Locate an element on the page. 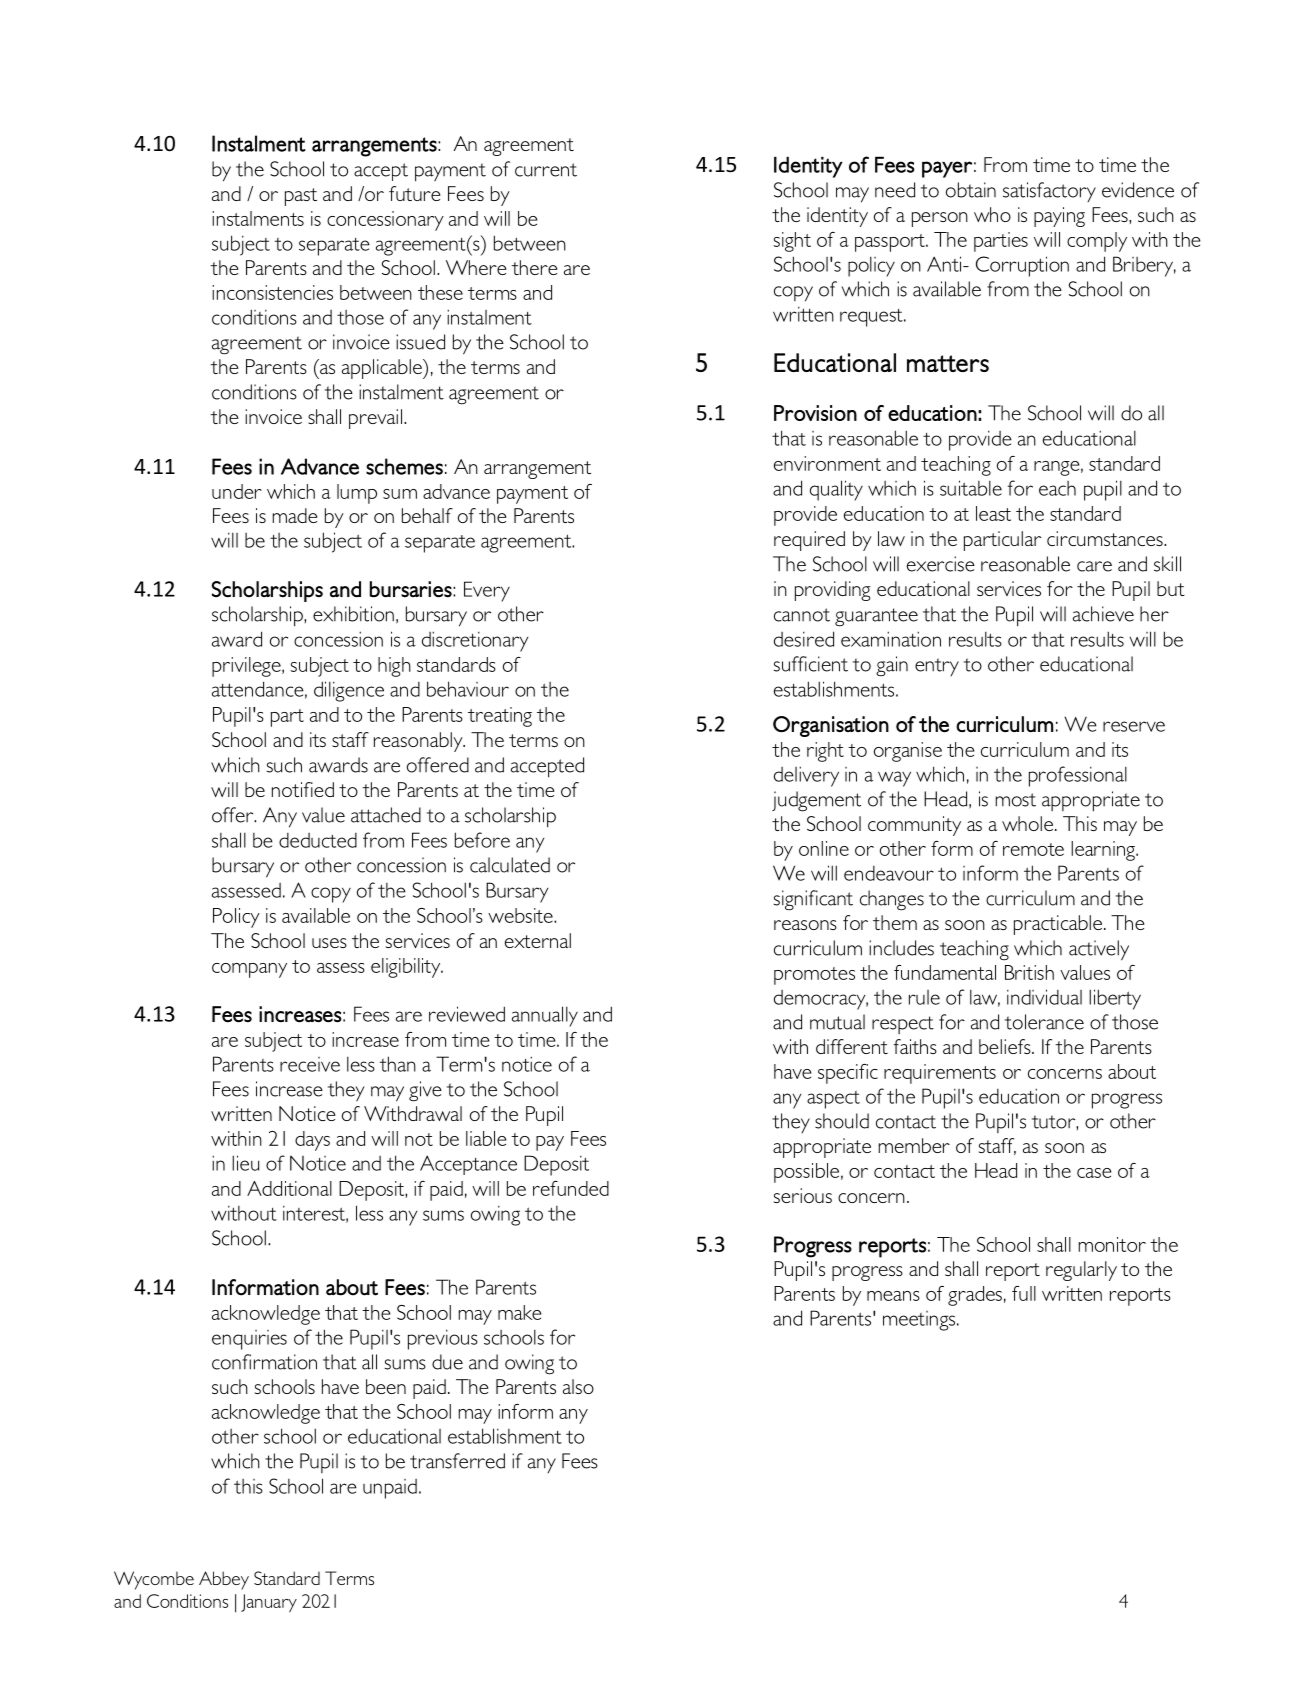  Abbey is located at coordinates (224, 1580).
